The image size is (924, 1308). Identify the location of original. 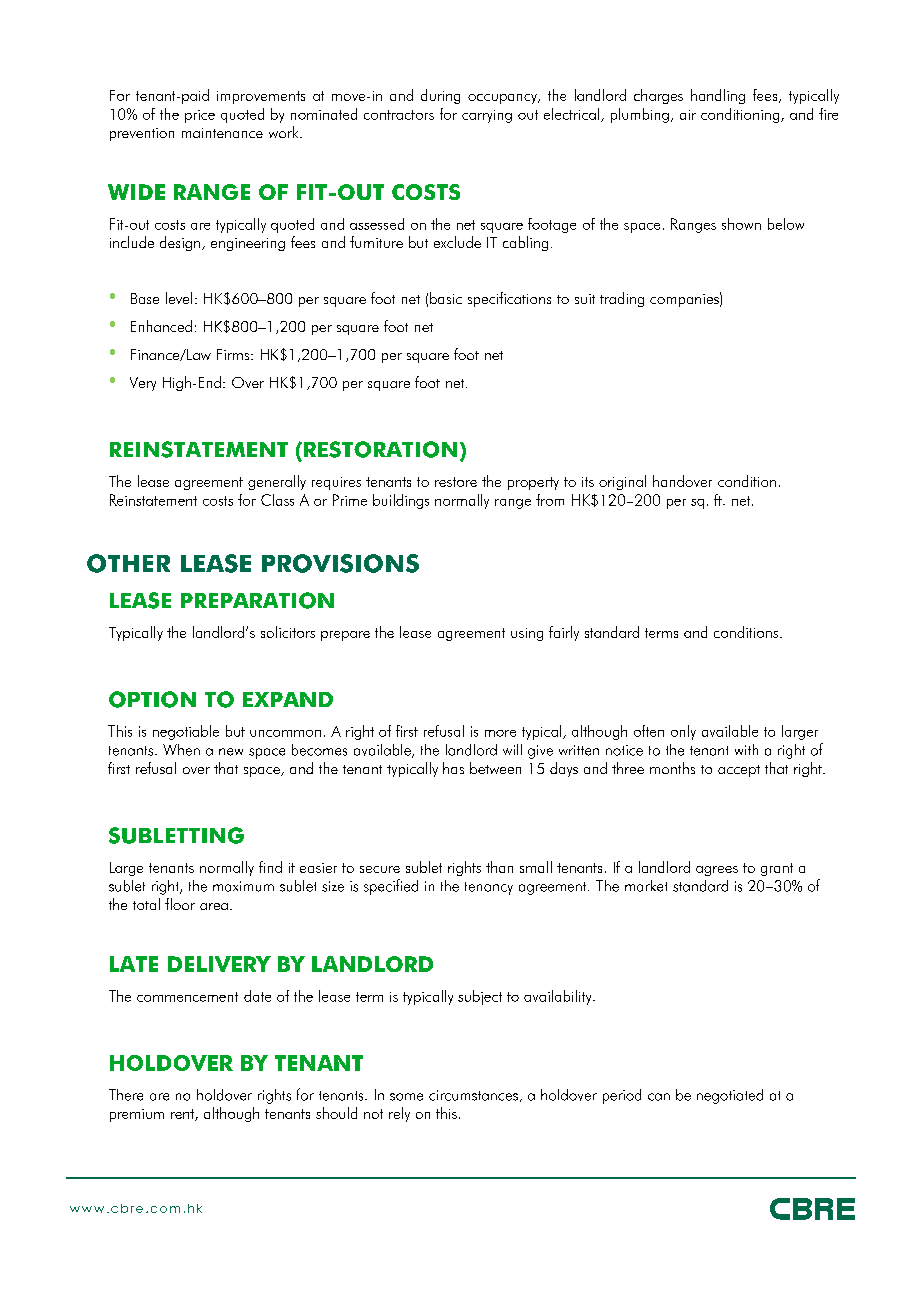
(622, 482).
